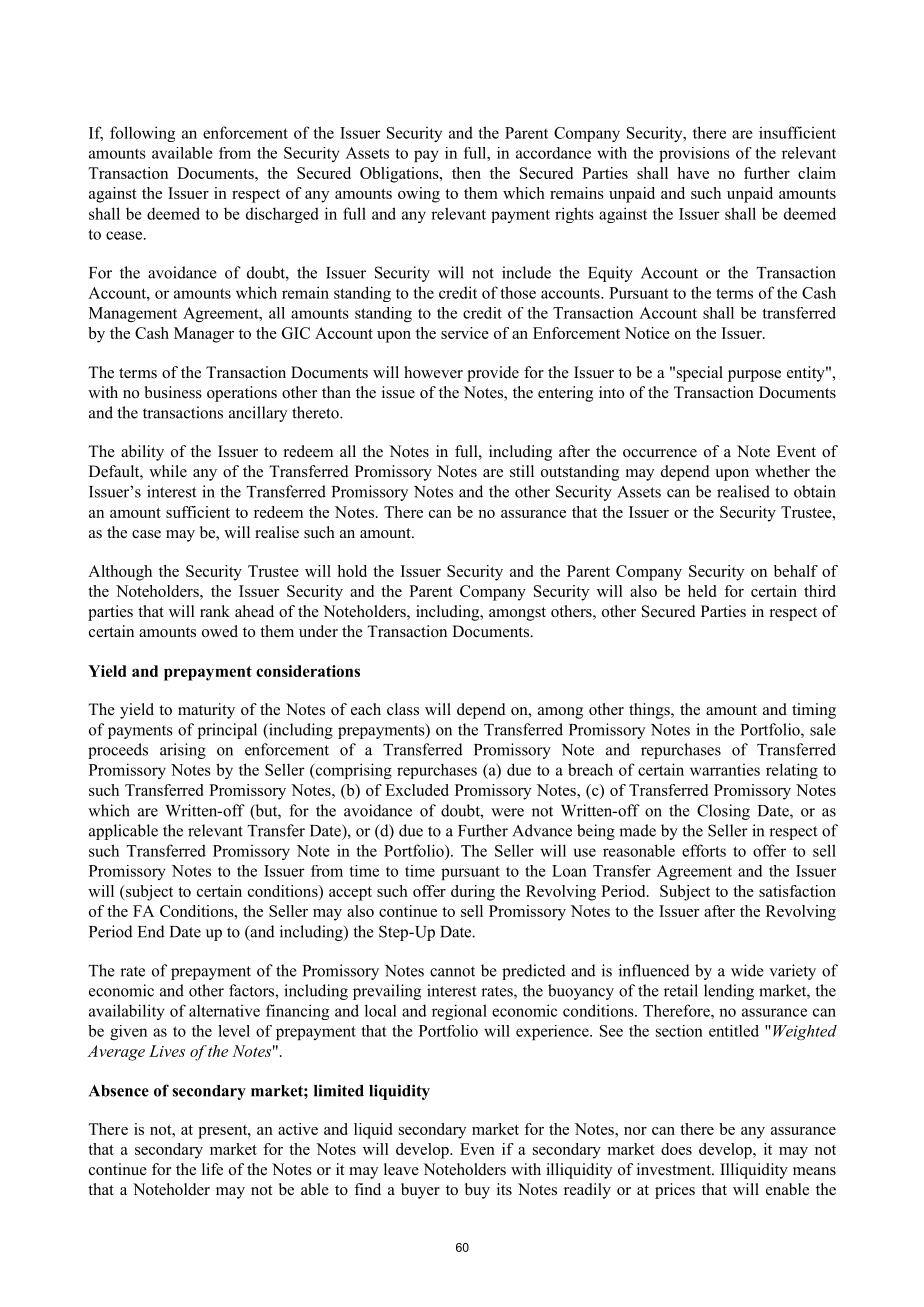  What do you see at coordinates (504, 1189) in the screenshot?
I see `its` at bounding box center [504, 1189].
